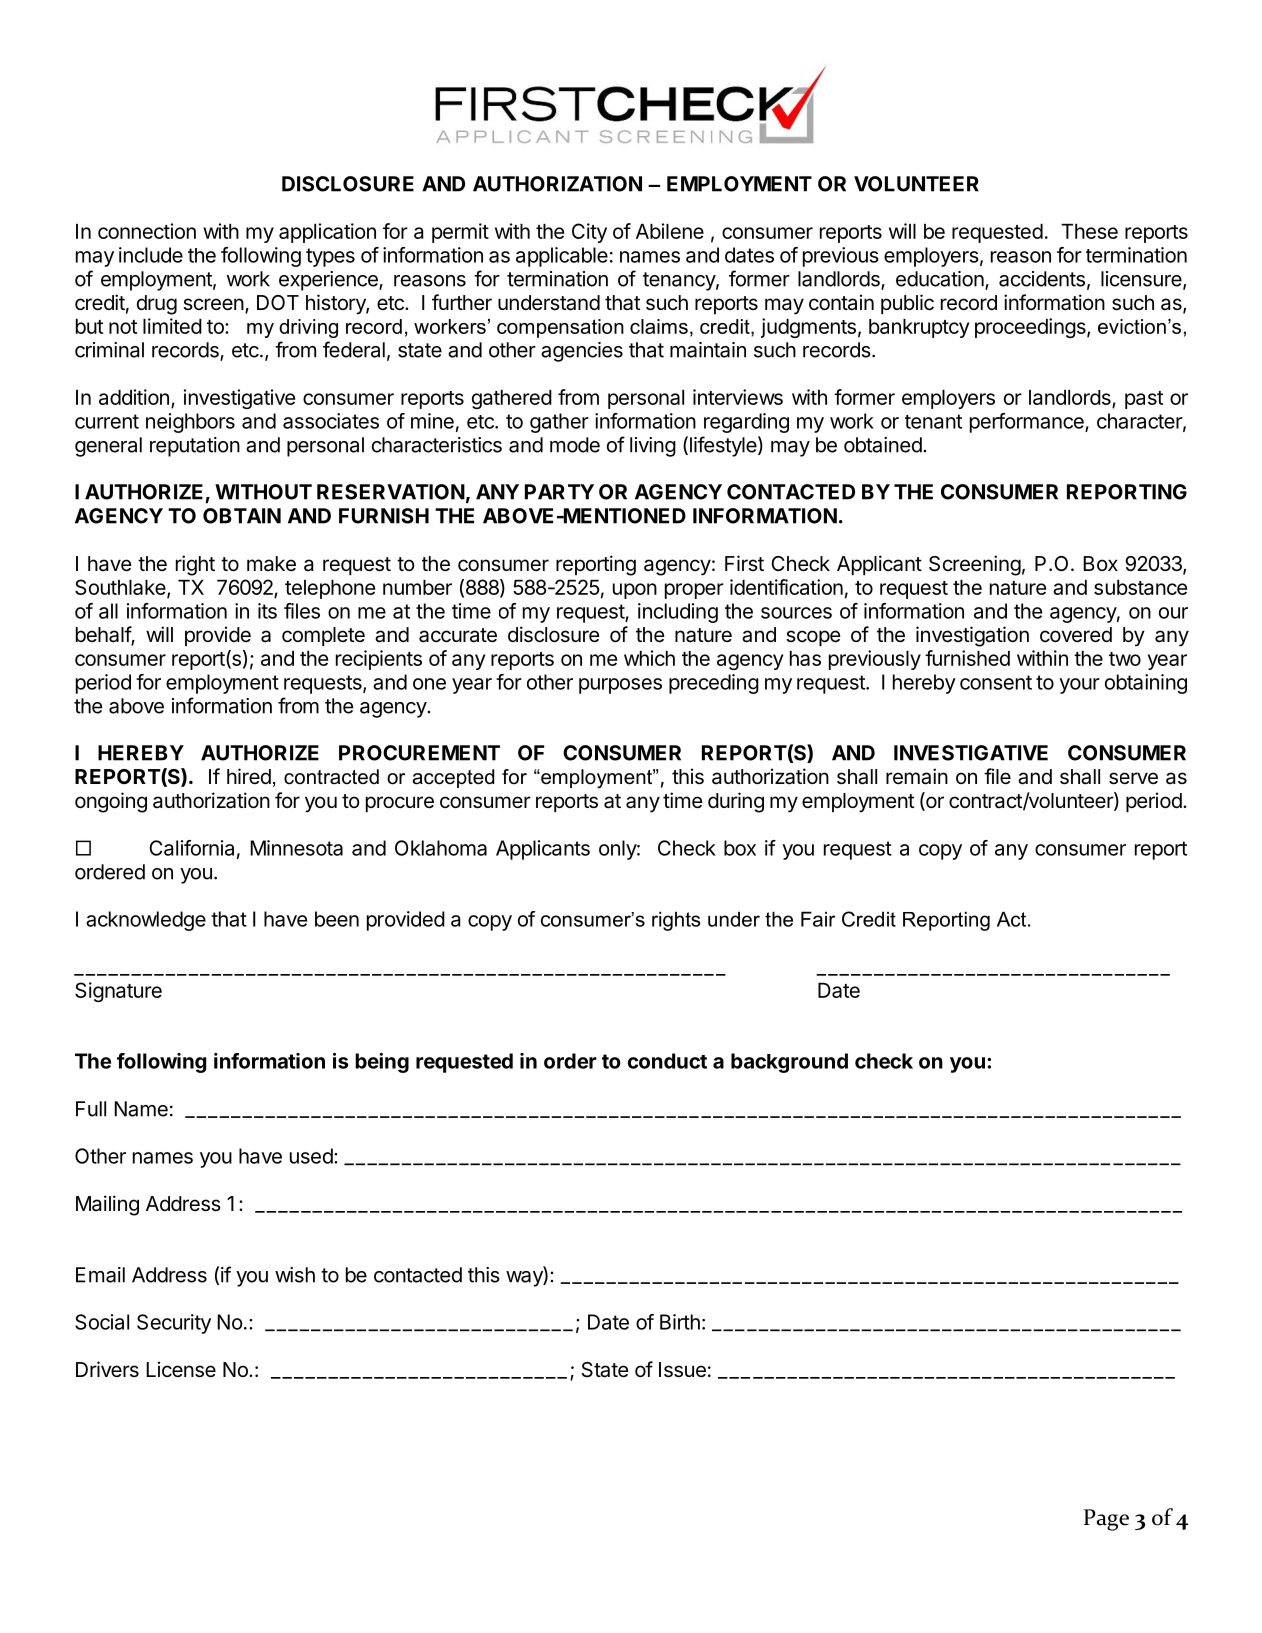 The height and width of the image is (1633, 1262). What do you see at coordinates (682, 1370) in the image?
I see `Issue` at bounding box center [682, 1370].
